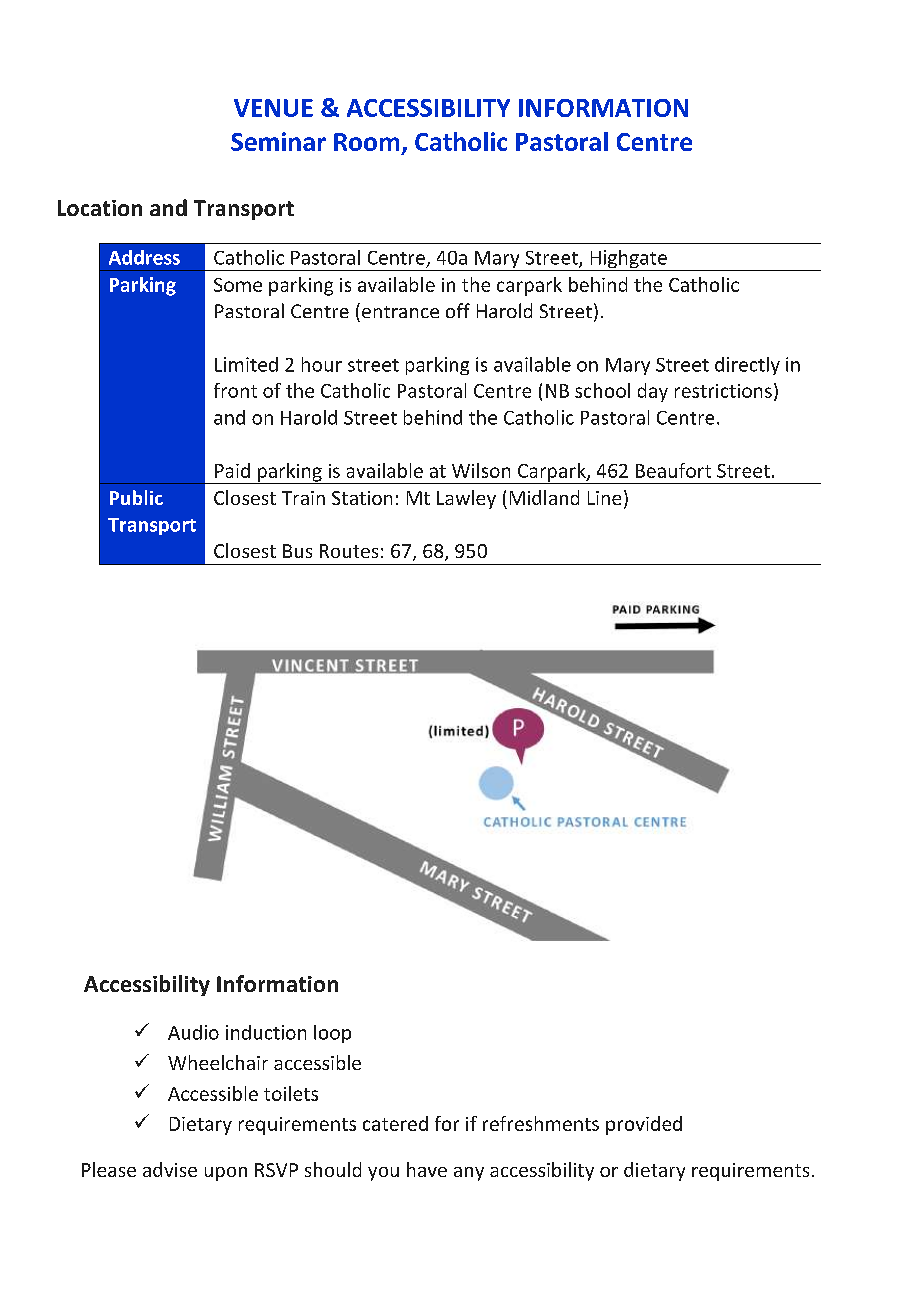 The width and height of the screenshot is (924, 1308). What do you see at coordinates (366, 142) in the screenshot?
I see `Room` at bounding box center [366, 142].
